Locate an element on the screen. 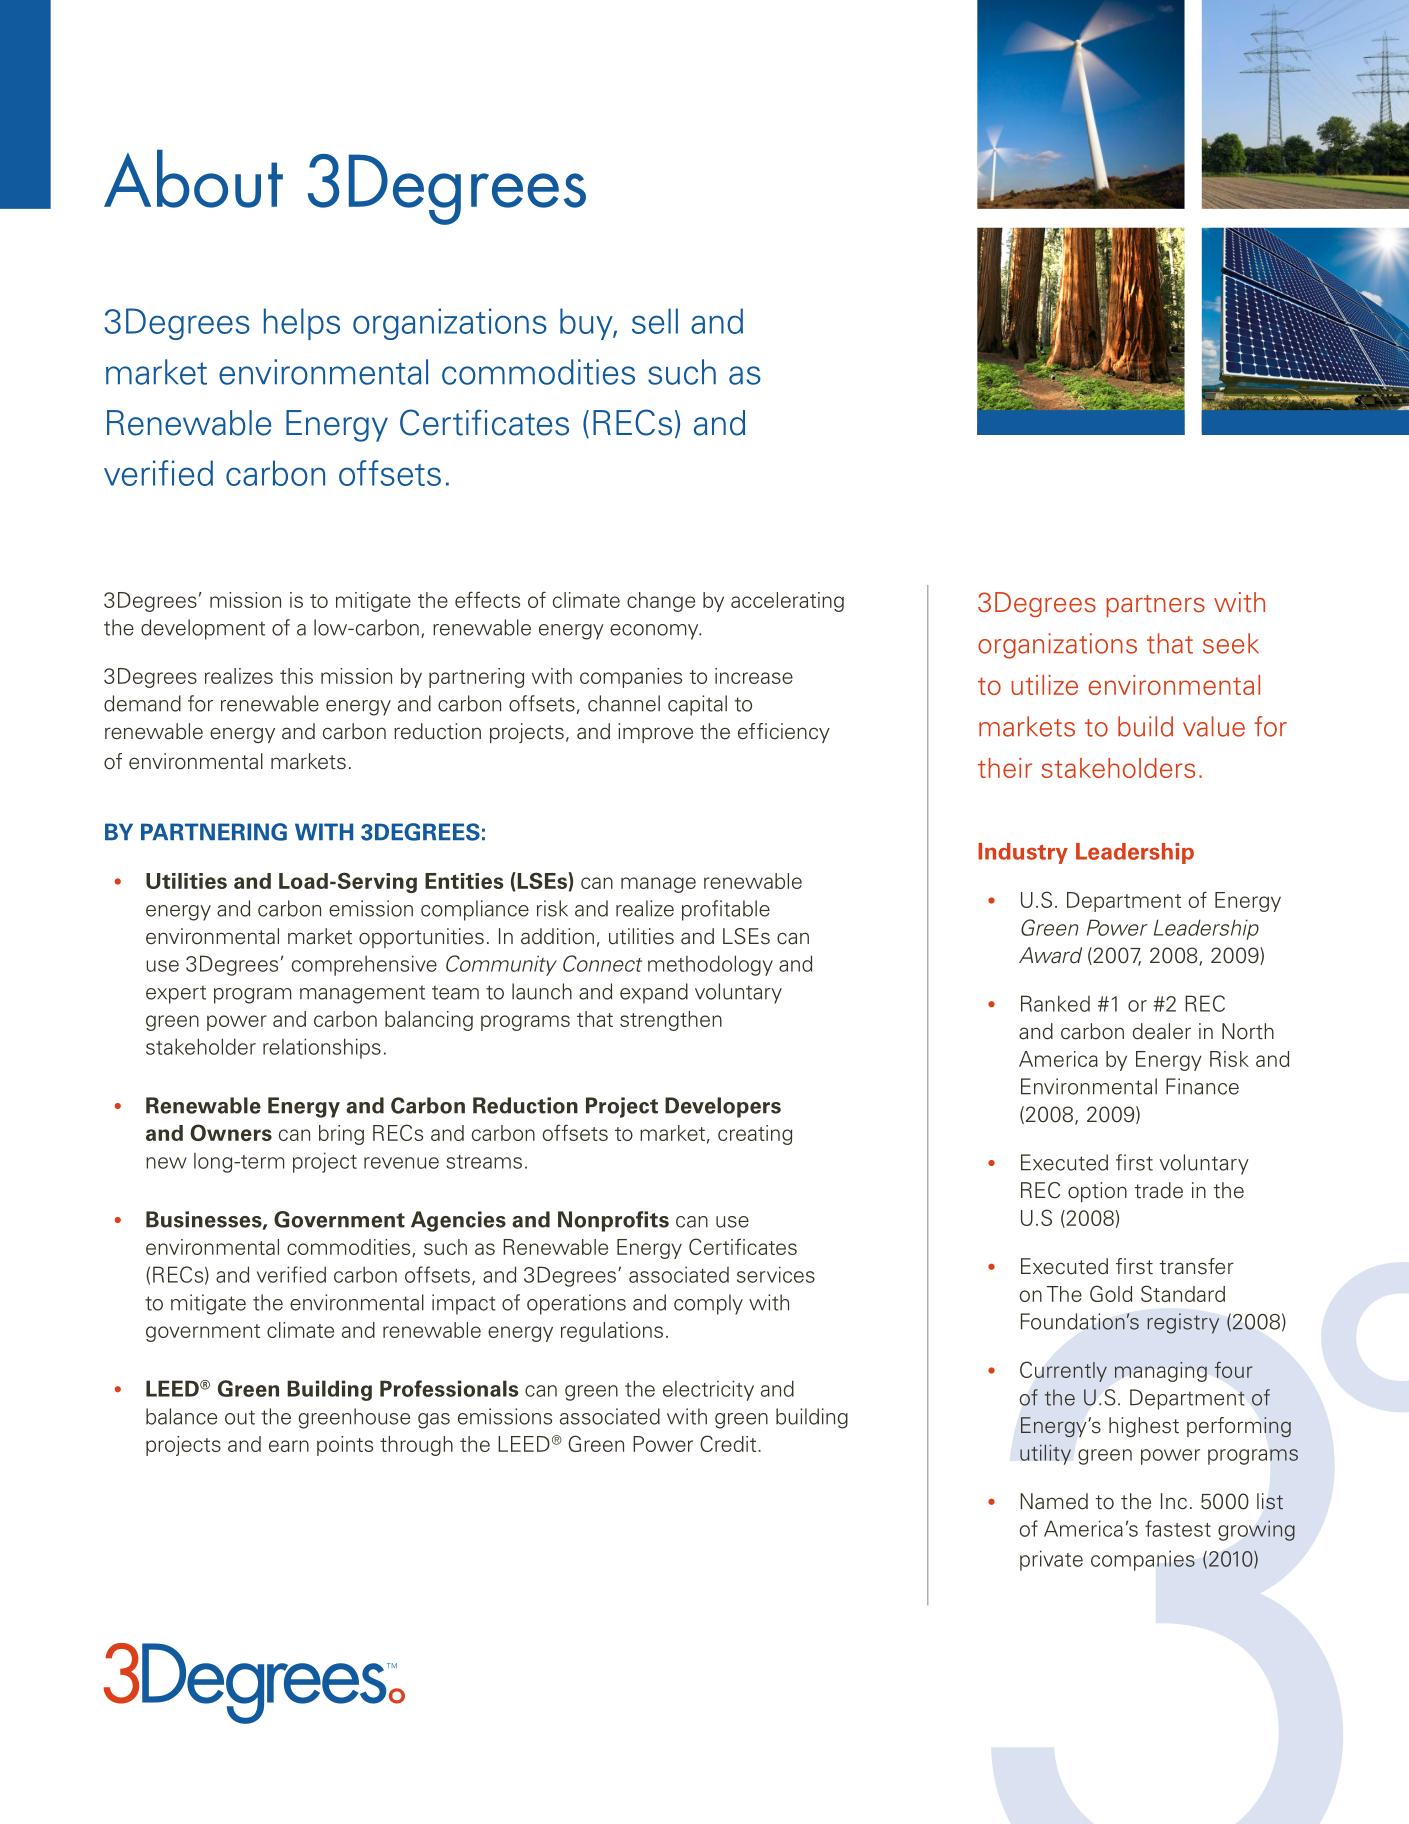 The height and width of the screenshot is (1824, 1409). Credit is located at coordinates (729, 1443).
